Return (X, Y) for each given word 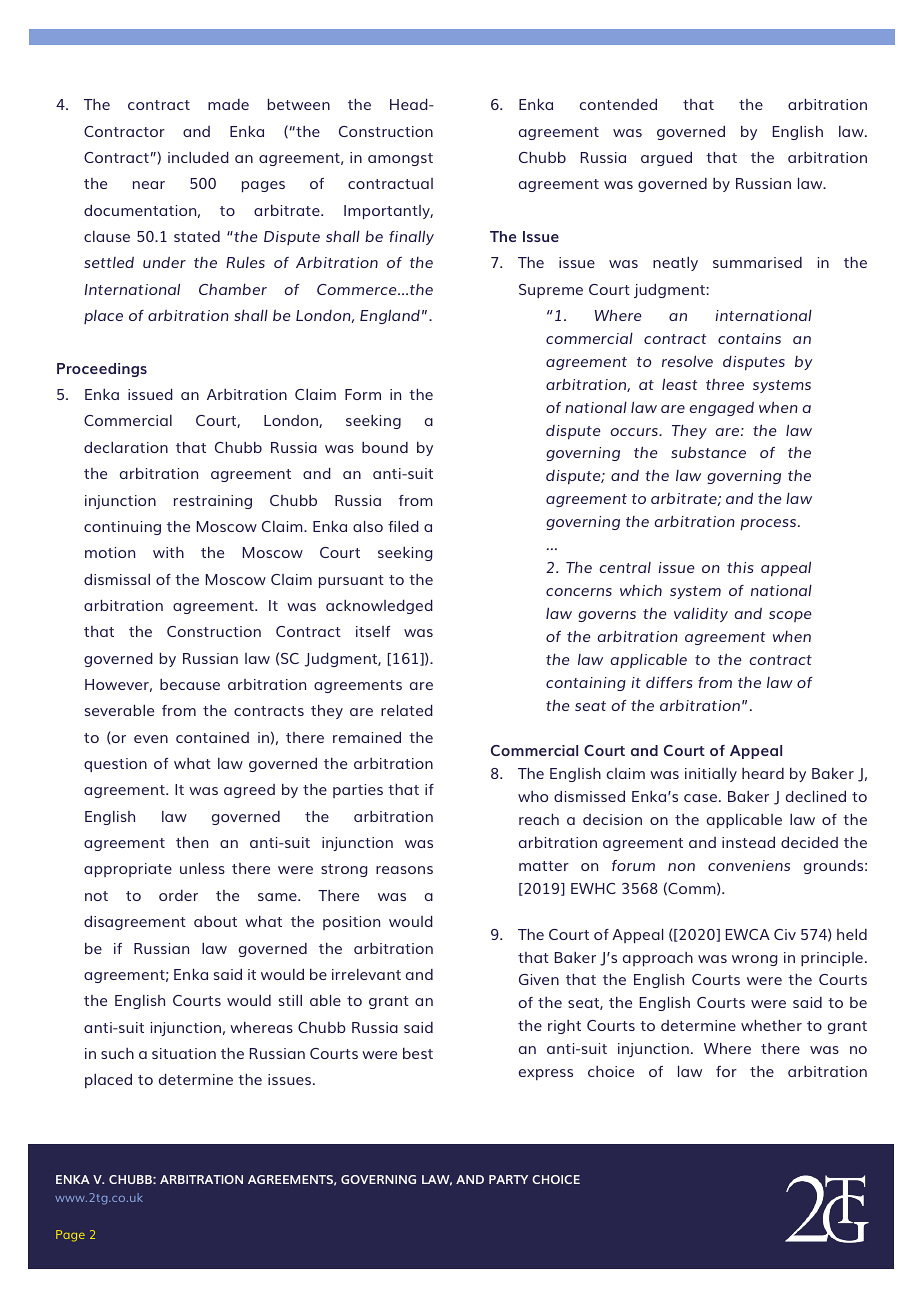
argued (666, 158)
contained (212, 737)
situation (184, 1053)
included (198, 157)
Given (539, 979)
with (168, 552)
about (215, 921)
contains (749, 338)
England (390, 316)
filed (403, 526)
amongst (400, 159)
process (769, 525)
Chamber (233, 289)
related (407, 710)
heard (763, 773)
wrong (755, 960)
